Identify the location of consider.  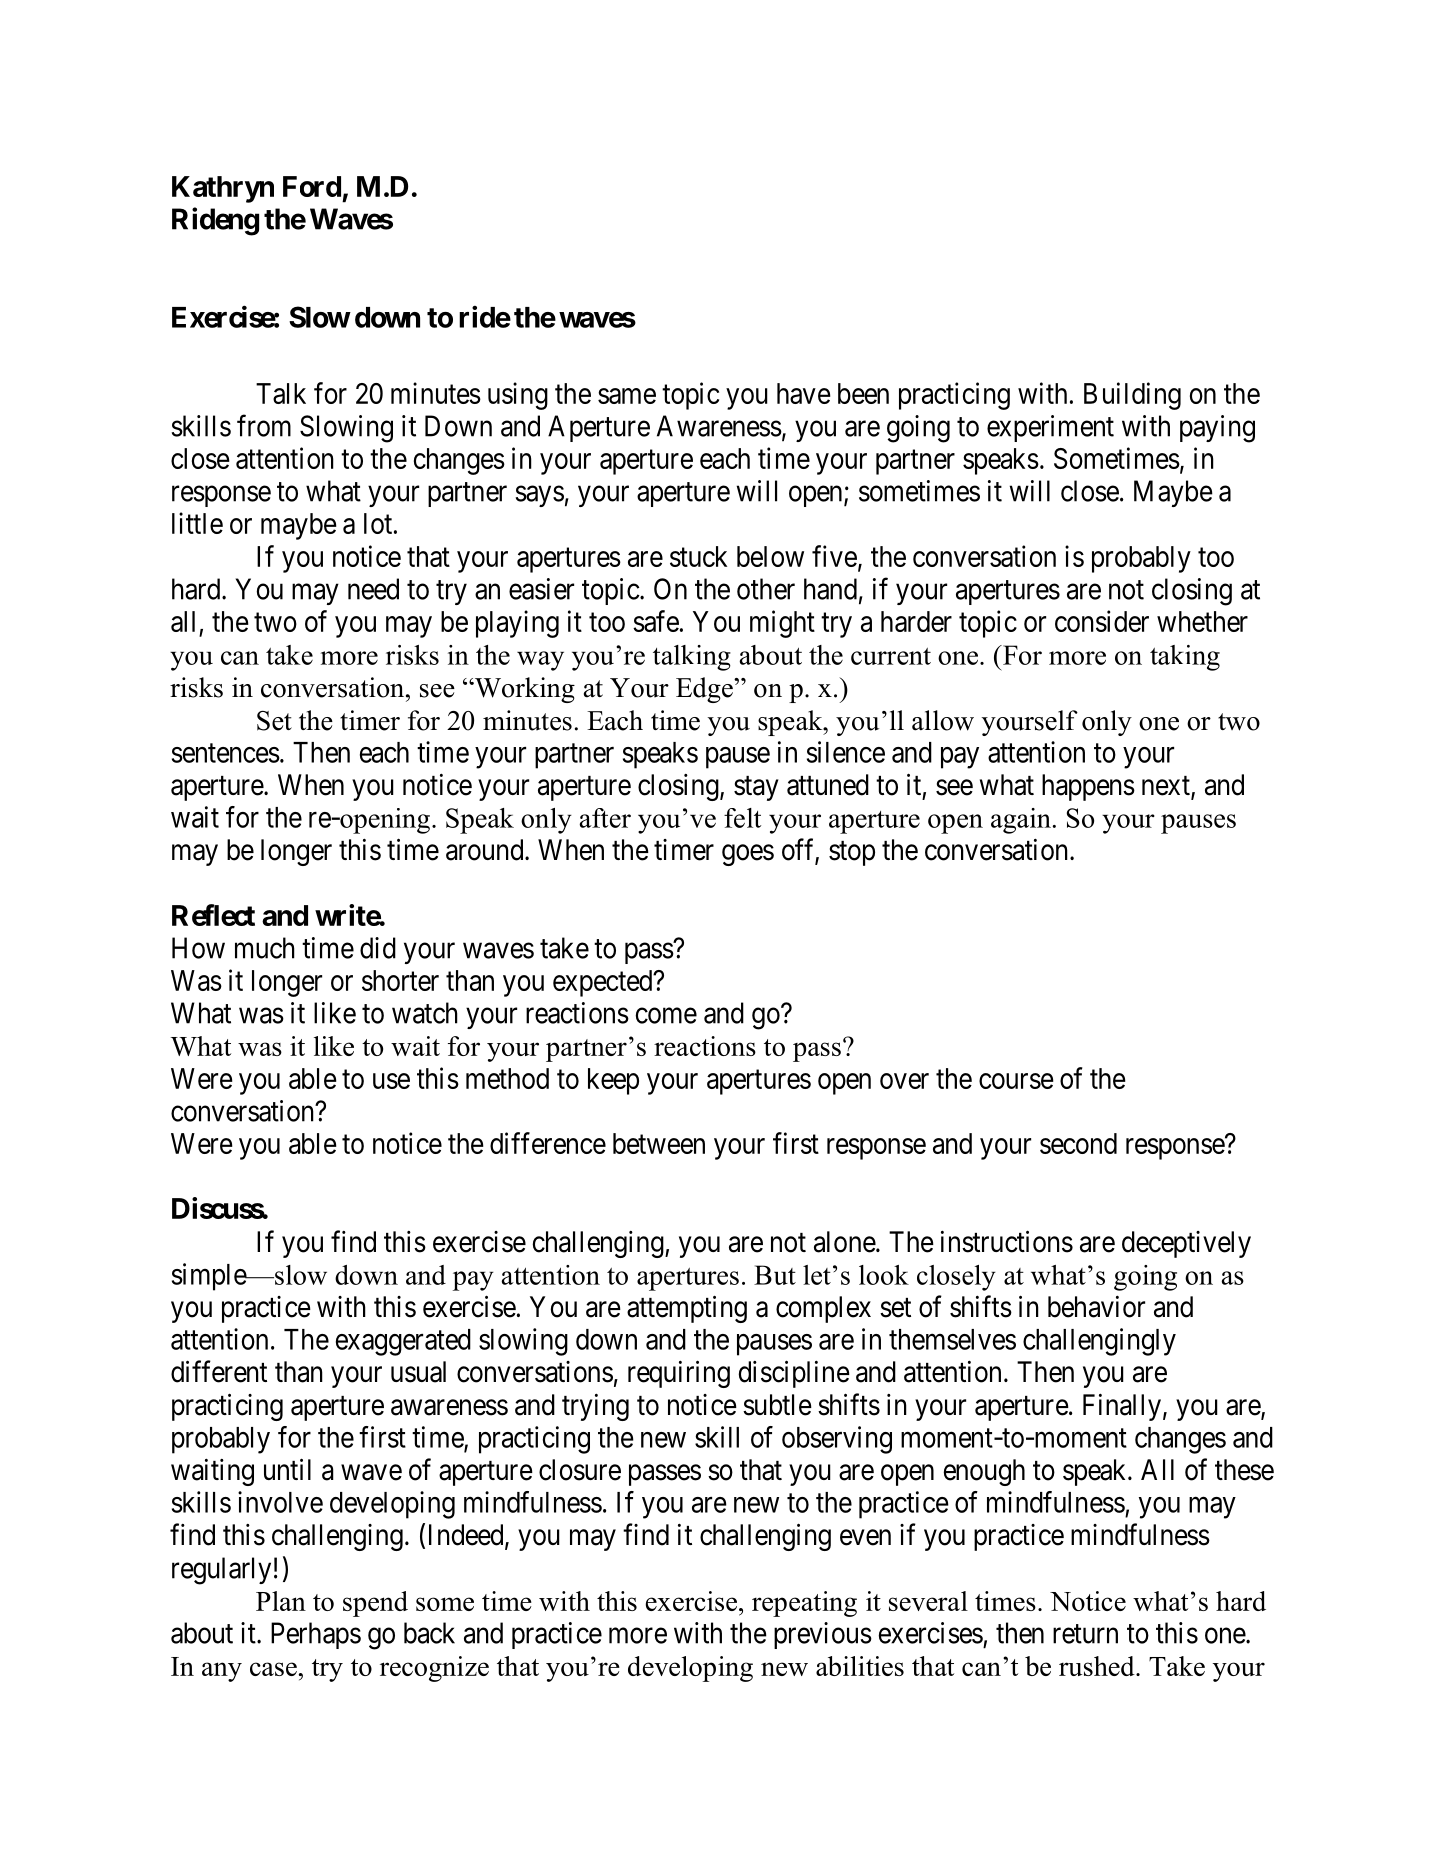
(1102, 621).
